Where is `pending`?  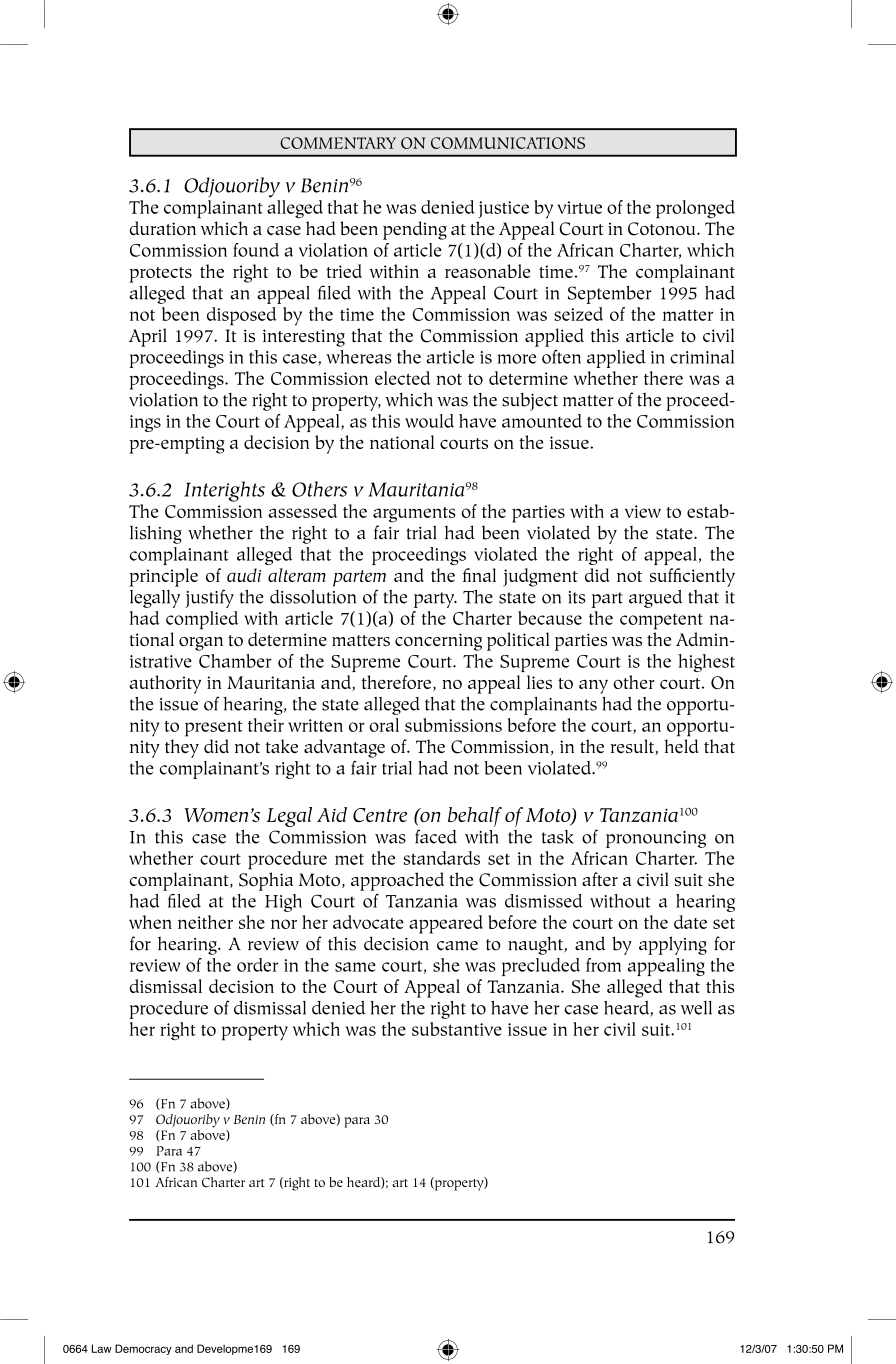
pending is located at coordinates (415, 230).
